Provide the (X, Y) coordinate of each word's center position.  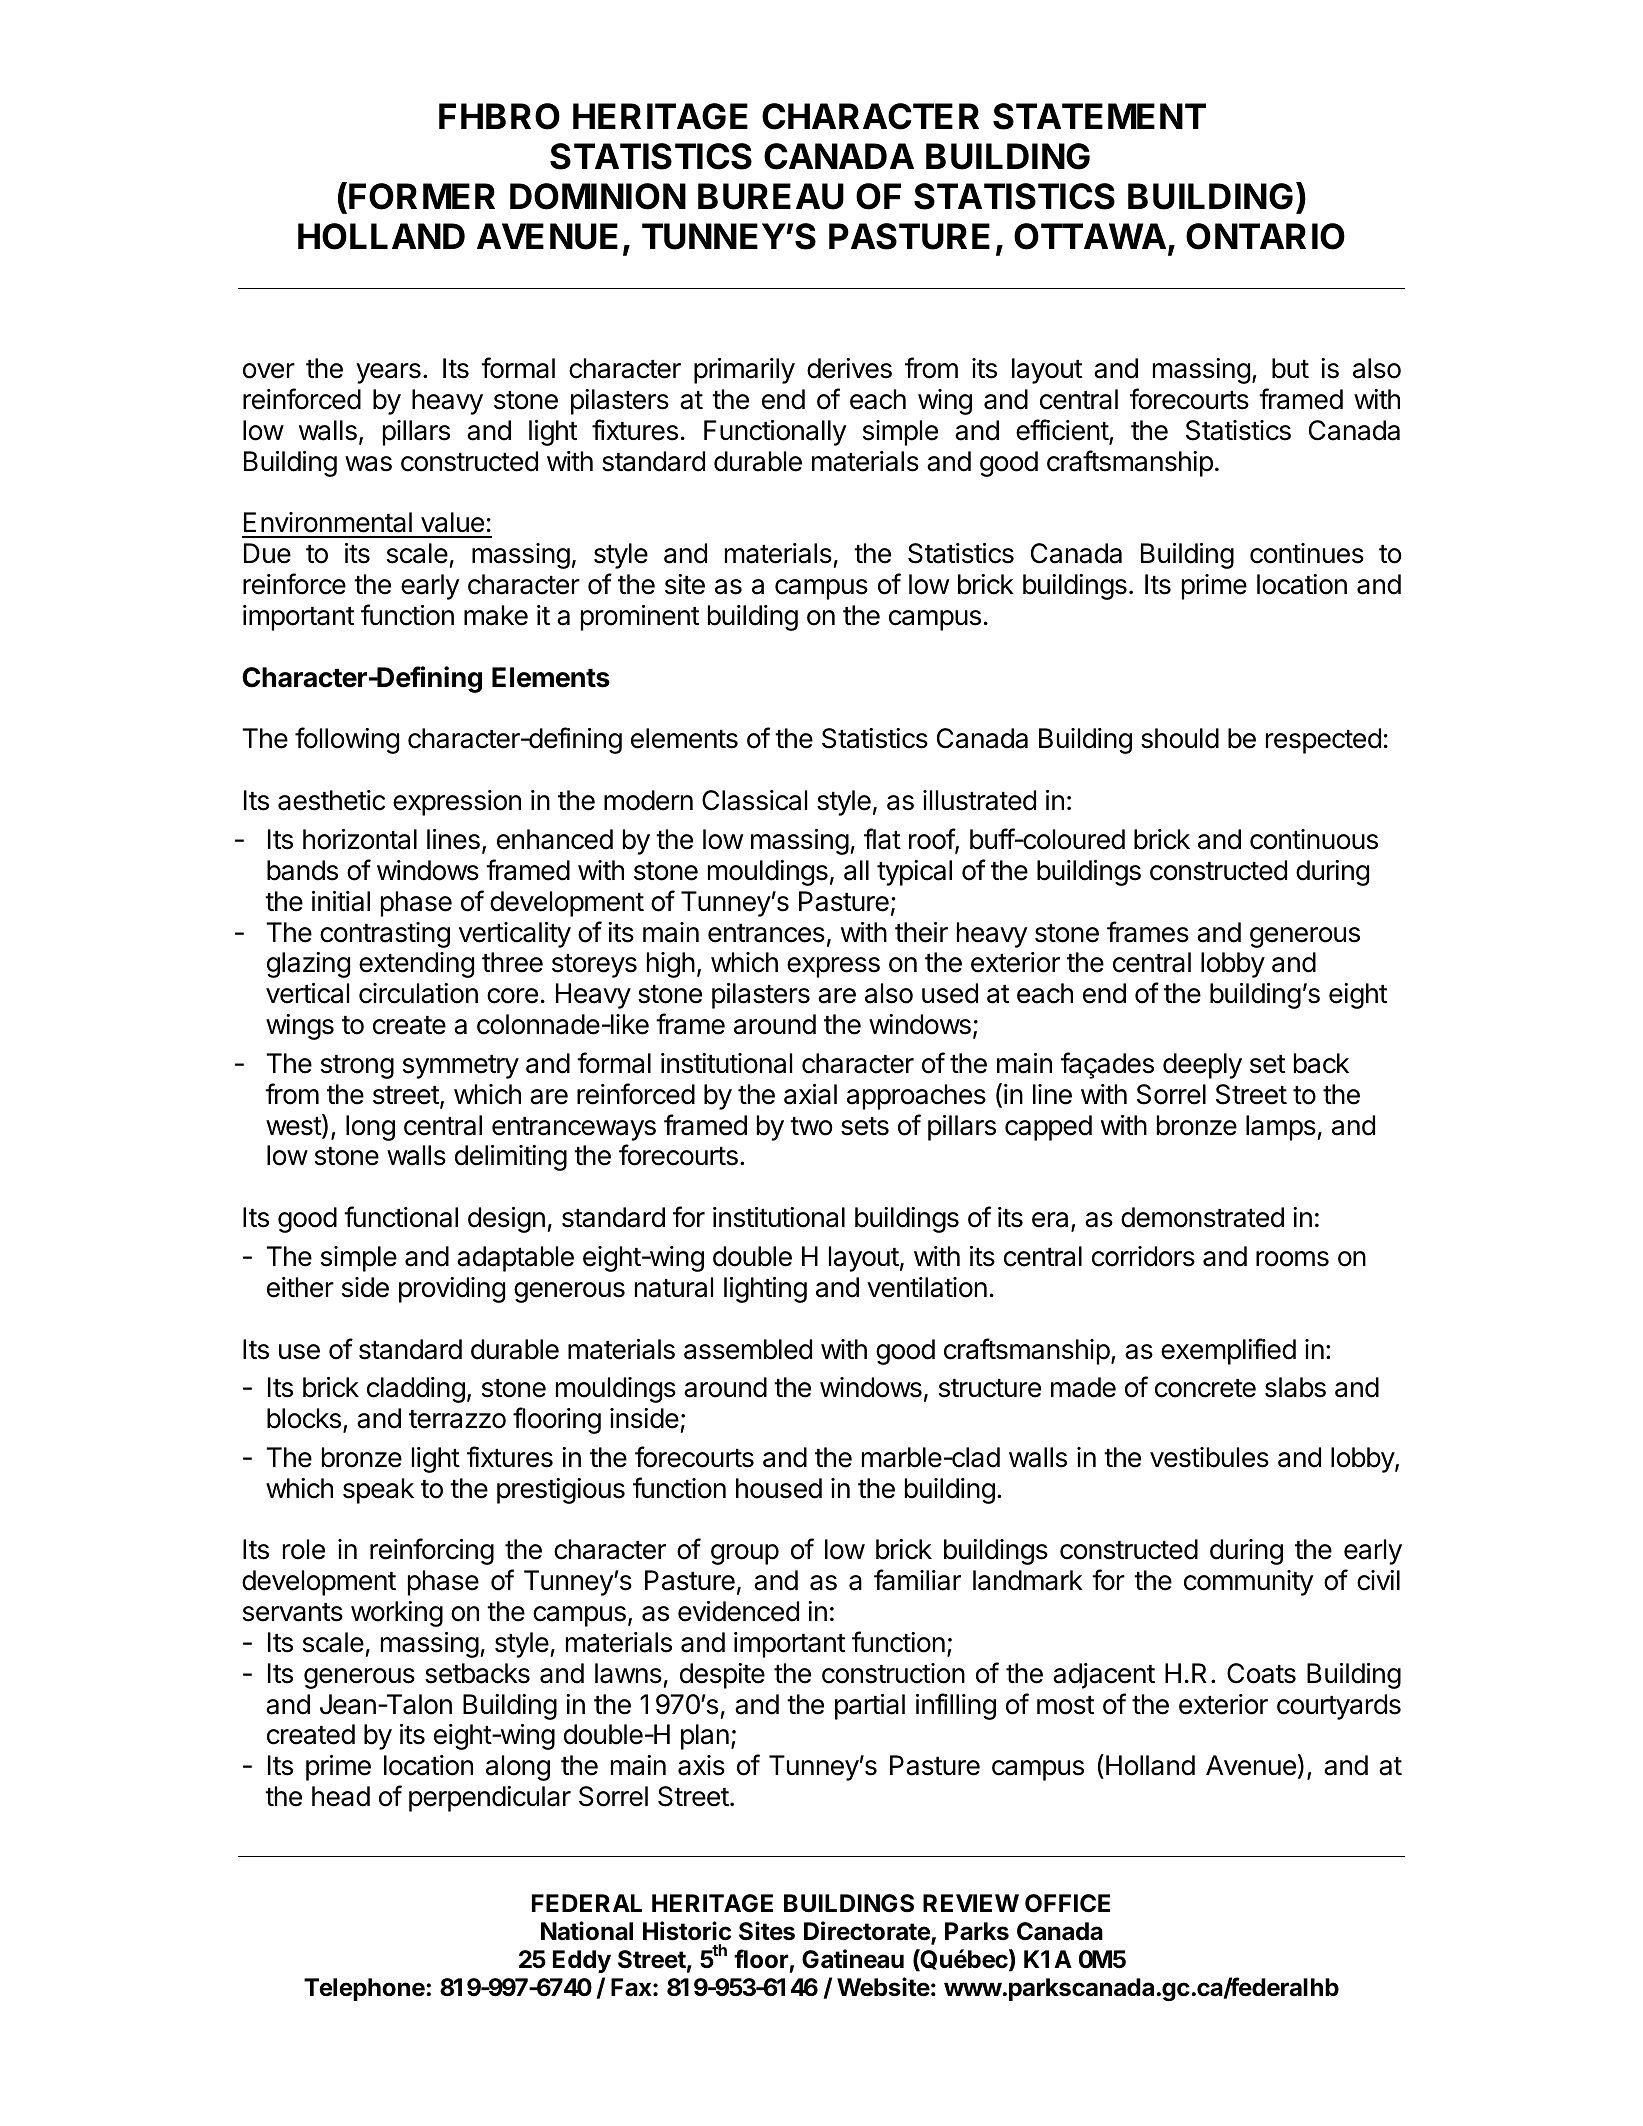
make (496, 615)
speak (378, 1491)
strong (357, 1067)
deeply (1202, 1066)
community (1249, 1583)
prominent (640, 618)
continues (1307, 553)
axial (810, 1094)
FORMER (422, 196)
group (745, 1554)
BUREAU (771, 196)
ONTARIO (1265, 236)
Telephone (365, 1989)
